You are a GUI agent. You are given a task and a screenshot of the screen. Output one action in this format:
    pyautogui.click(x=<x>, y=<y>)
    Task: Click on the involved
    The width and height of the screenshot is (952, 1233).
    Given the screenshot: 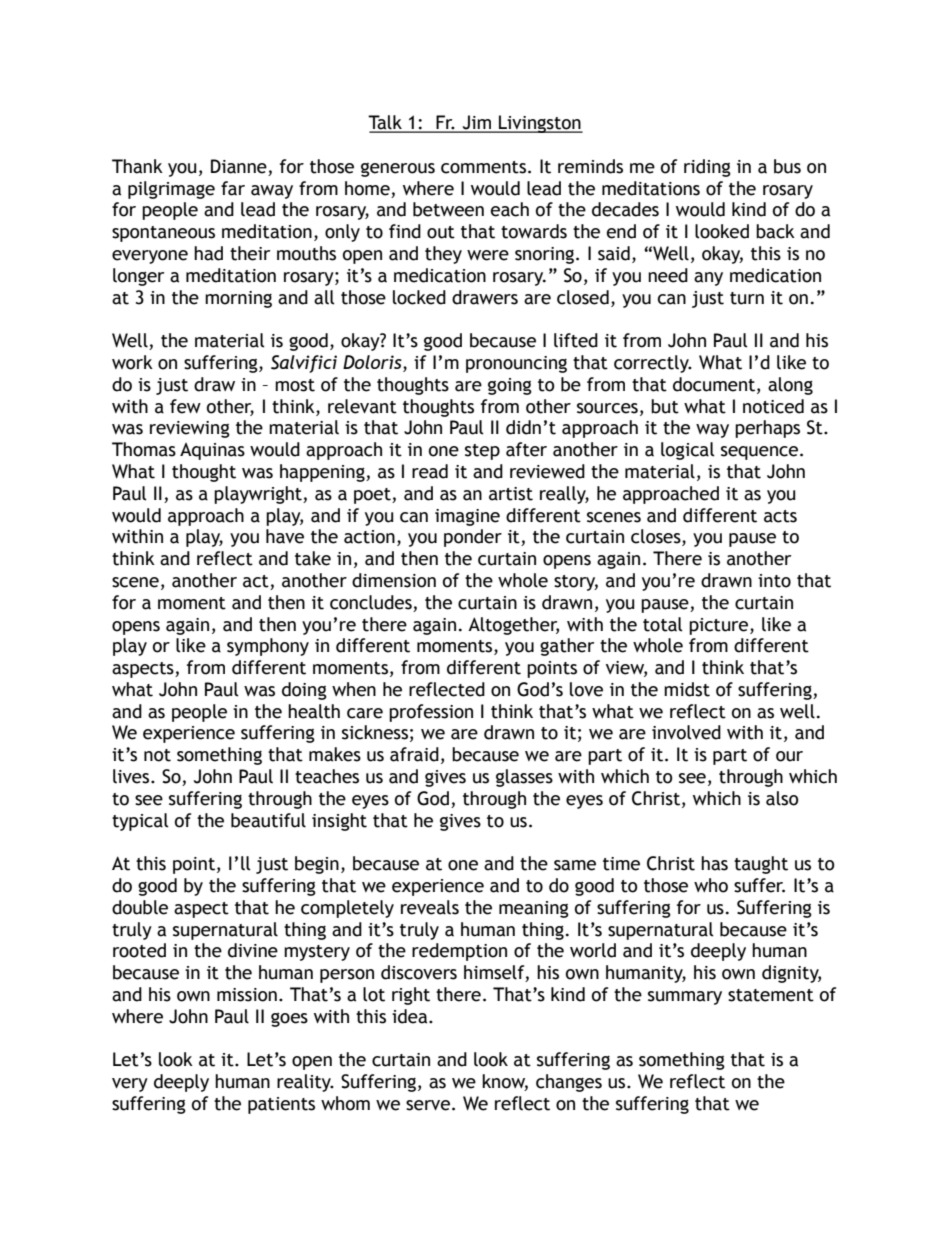 What is the action you would take?
    pyautogui.click(x=686, y=732)
